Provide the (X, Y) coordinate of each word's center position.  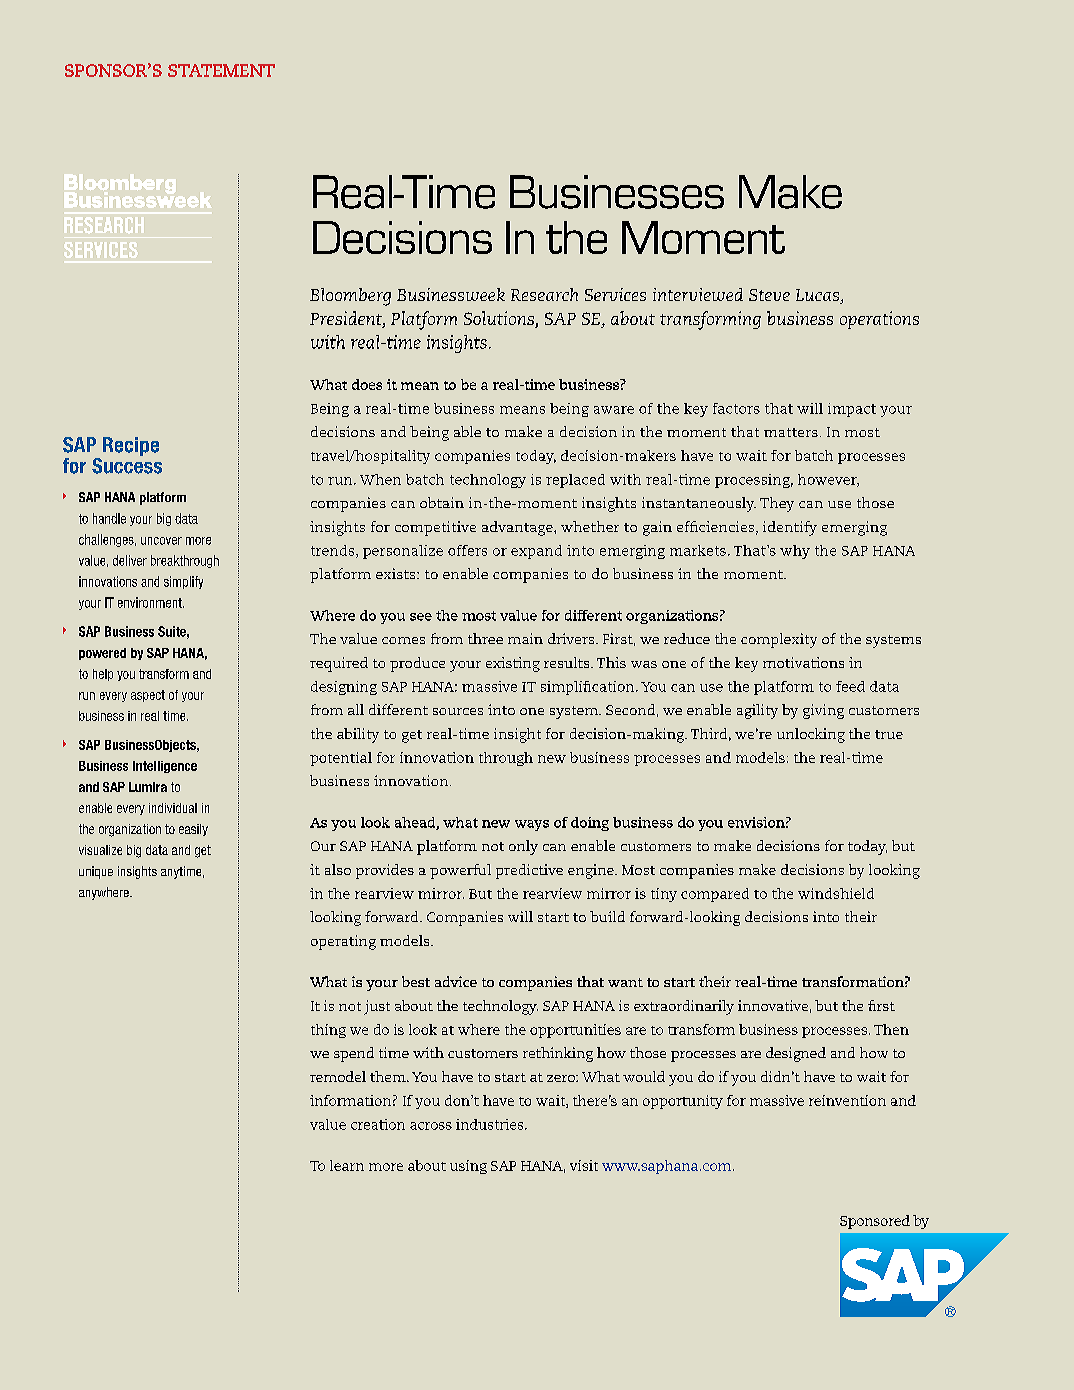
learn (347, 1165)
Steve (769, 295)
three (485, 638)
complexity (779, 640)
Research (544, 294)
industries (491, 1124)
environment (151, 602)
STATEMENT (221, 70)
